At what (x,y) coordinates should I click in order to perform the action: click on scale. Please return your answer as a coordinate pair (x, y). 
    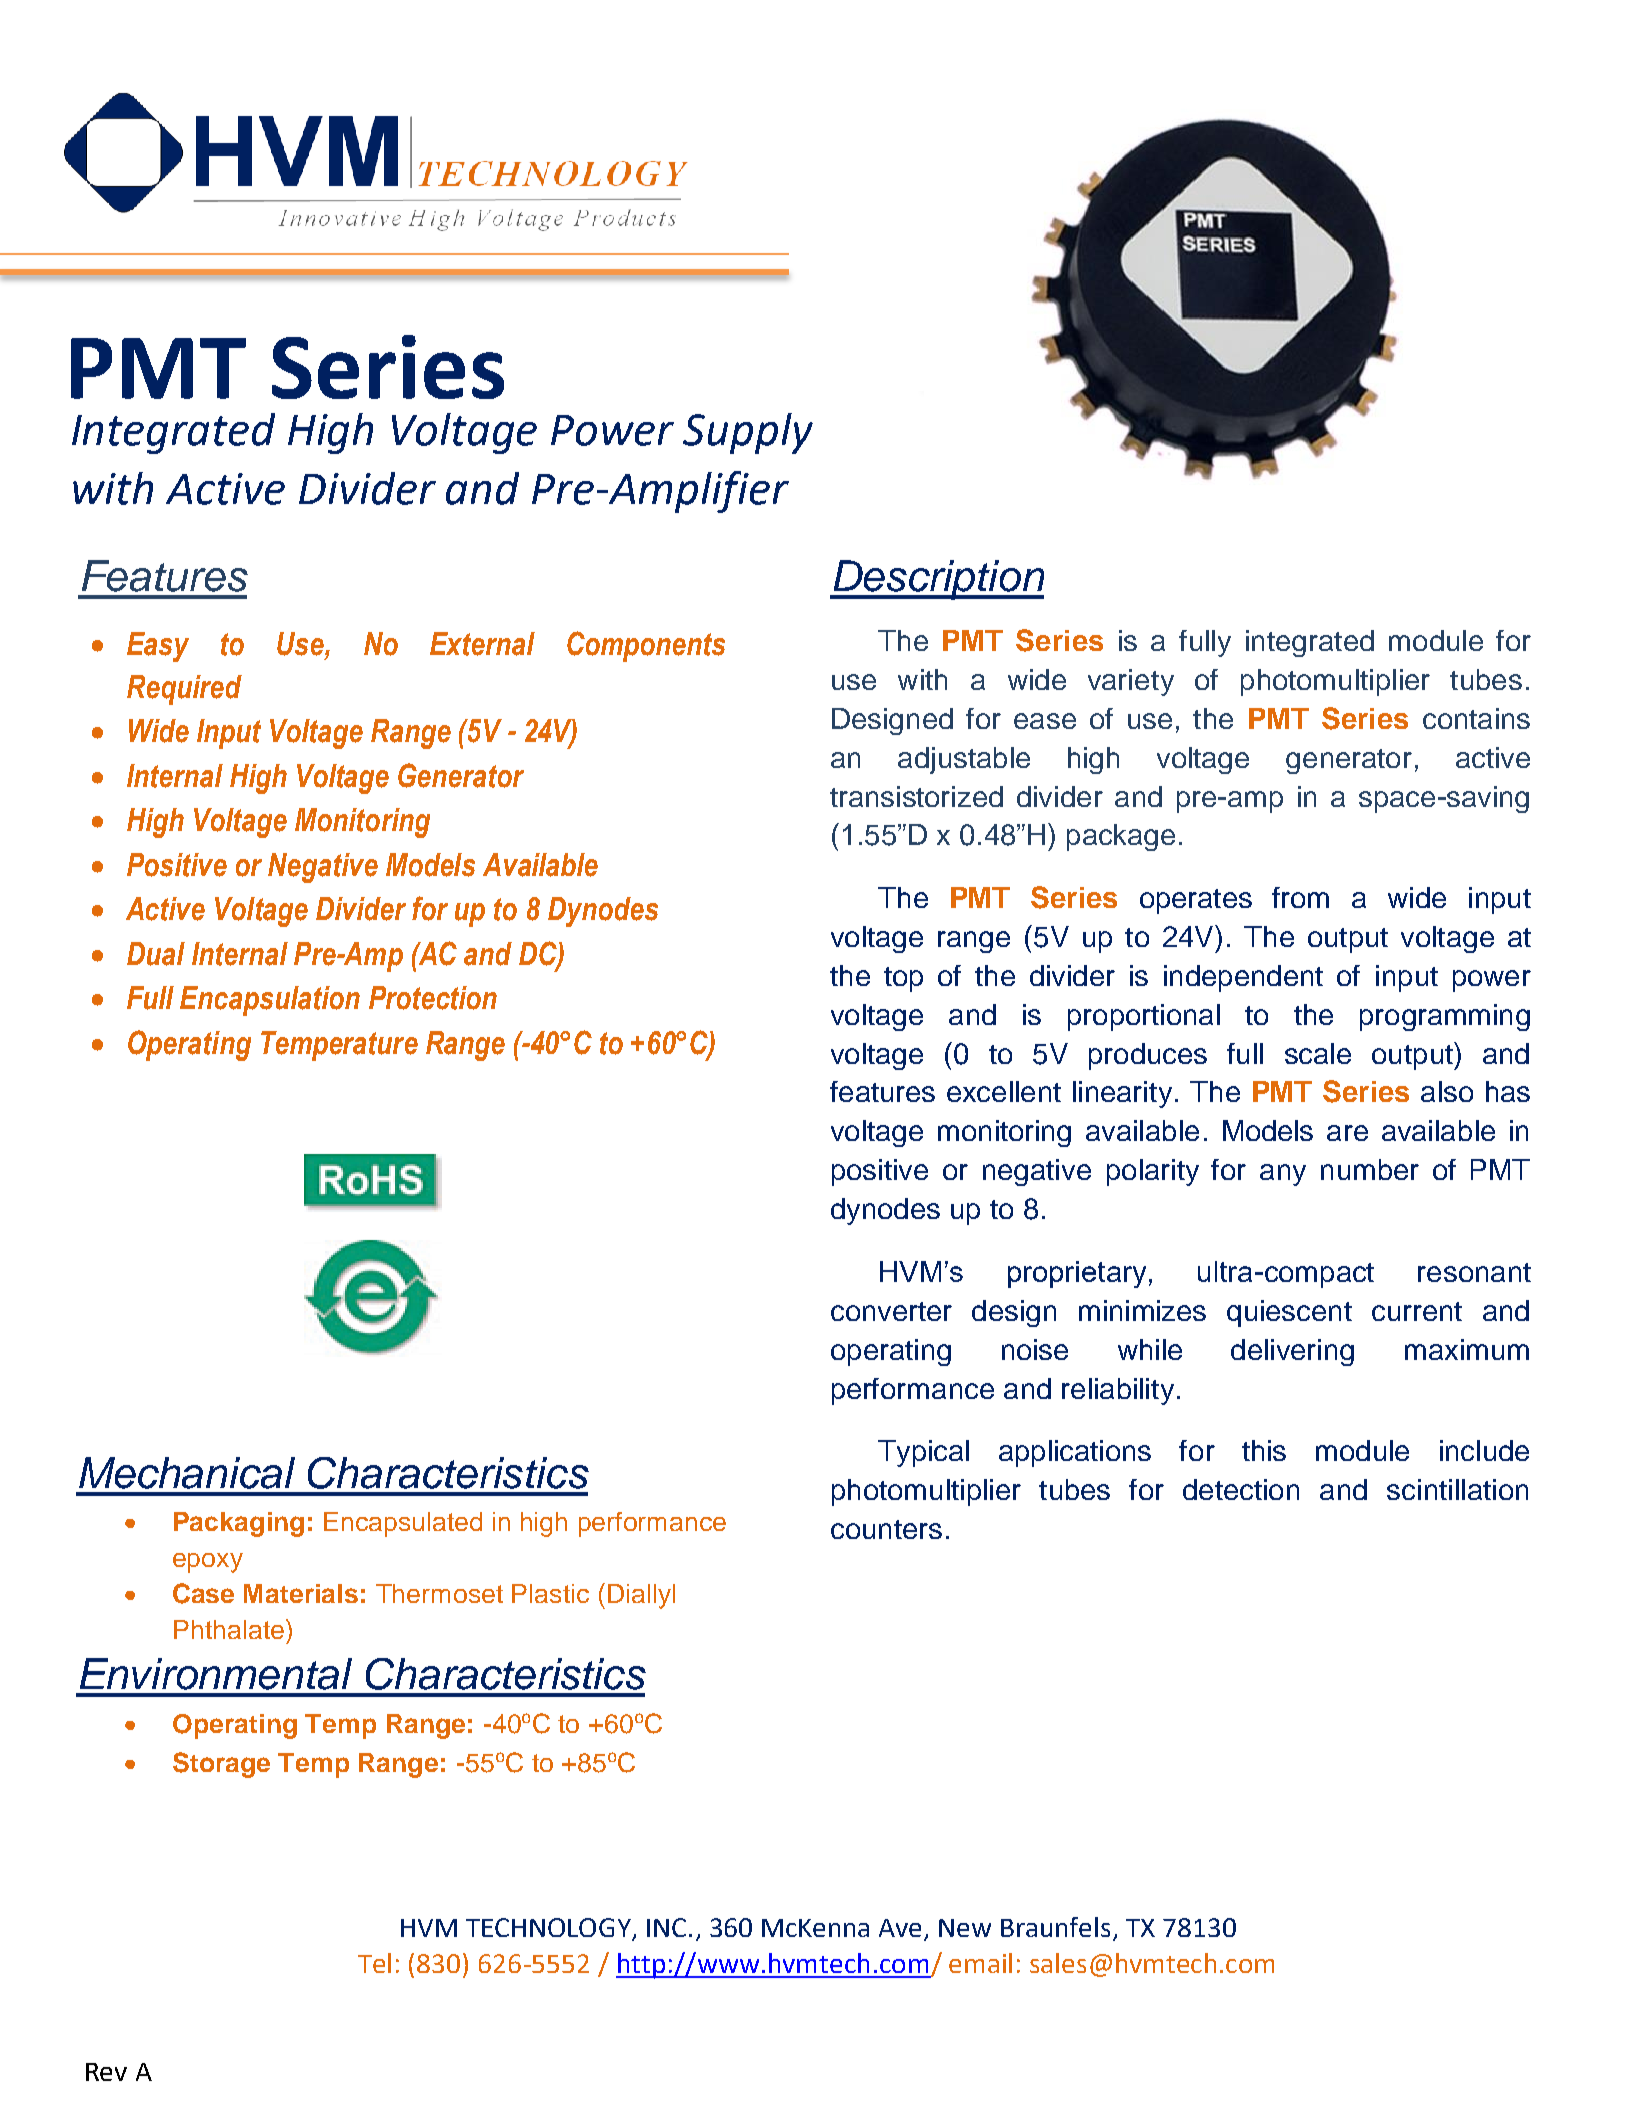
    Looking at the image, I should click on (1318, 1053).
